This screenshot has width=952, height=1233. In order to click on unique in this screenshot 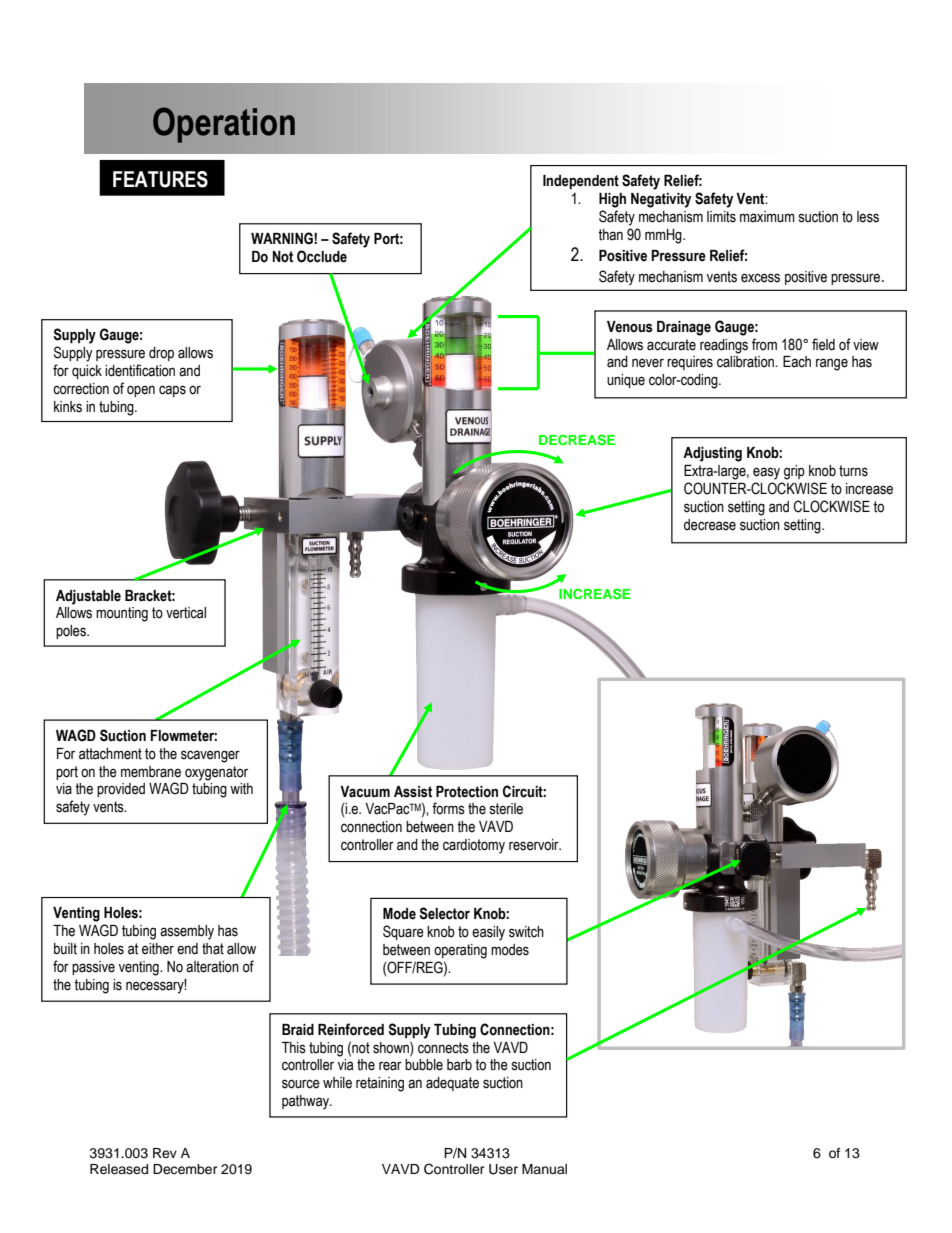, I will do `click(626, 381)`.
